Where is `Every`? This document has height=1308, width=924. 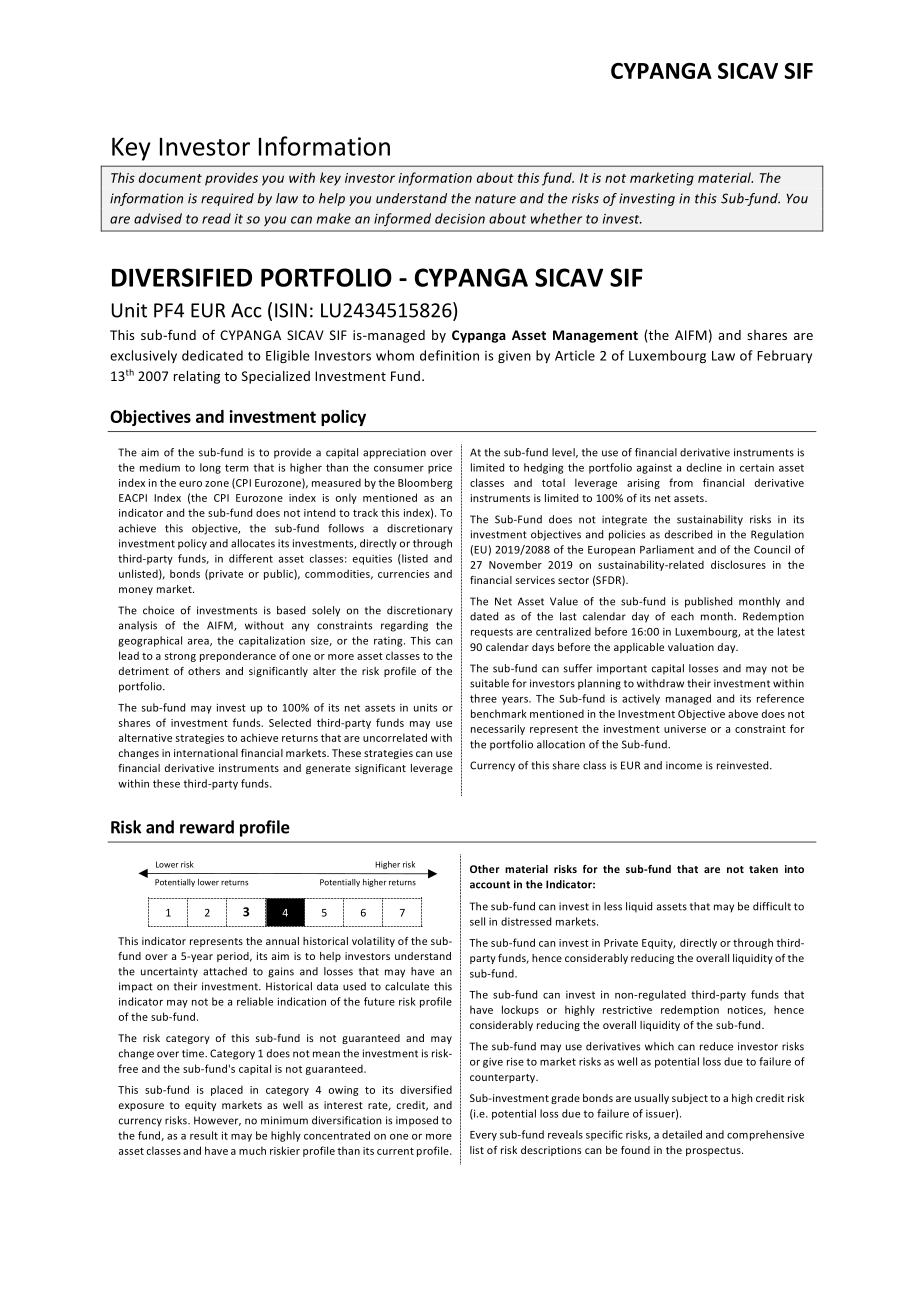 Every is located at coordinates (483, 1136).
